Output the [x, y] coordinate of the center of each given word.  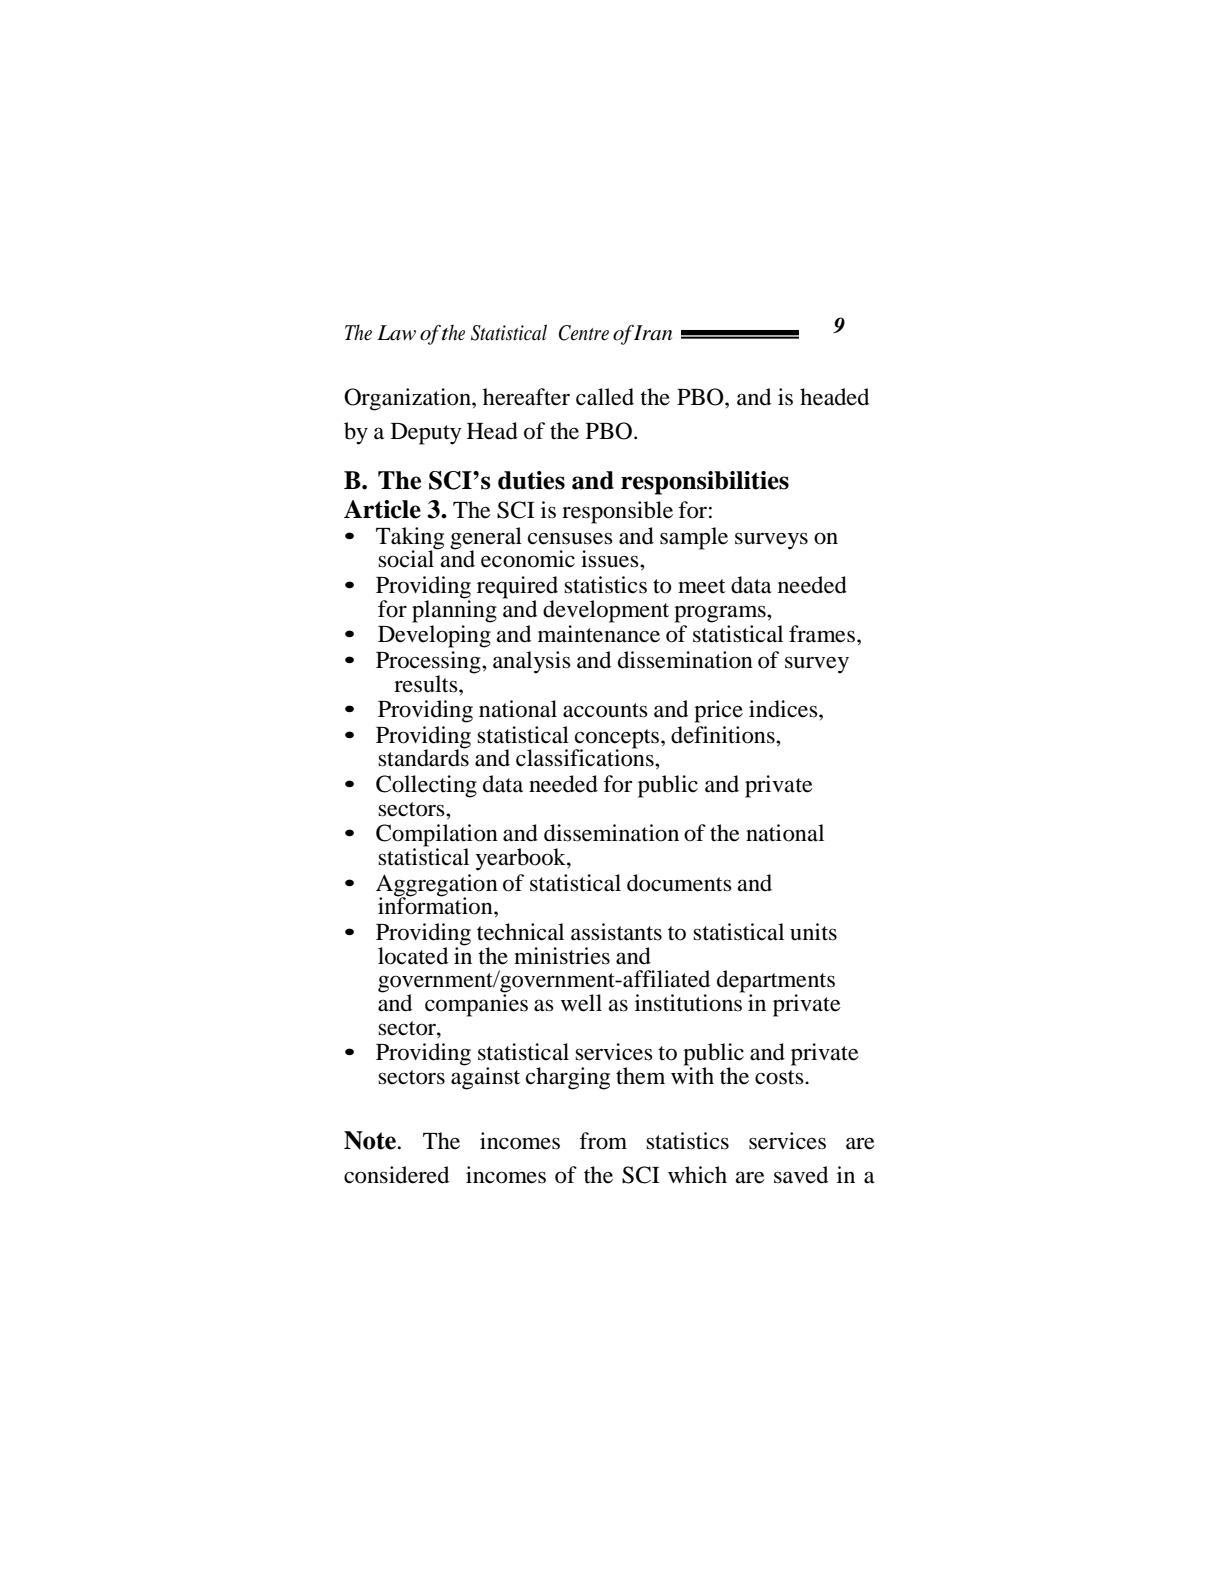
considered [396, 1175]
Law [396, 333]
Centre [584, 333]
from [603, 1141]
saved [801, 1175]
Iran [653, 333]
